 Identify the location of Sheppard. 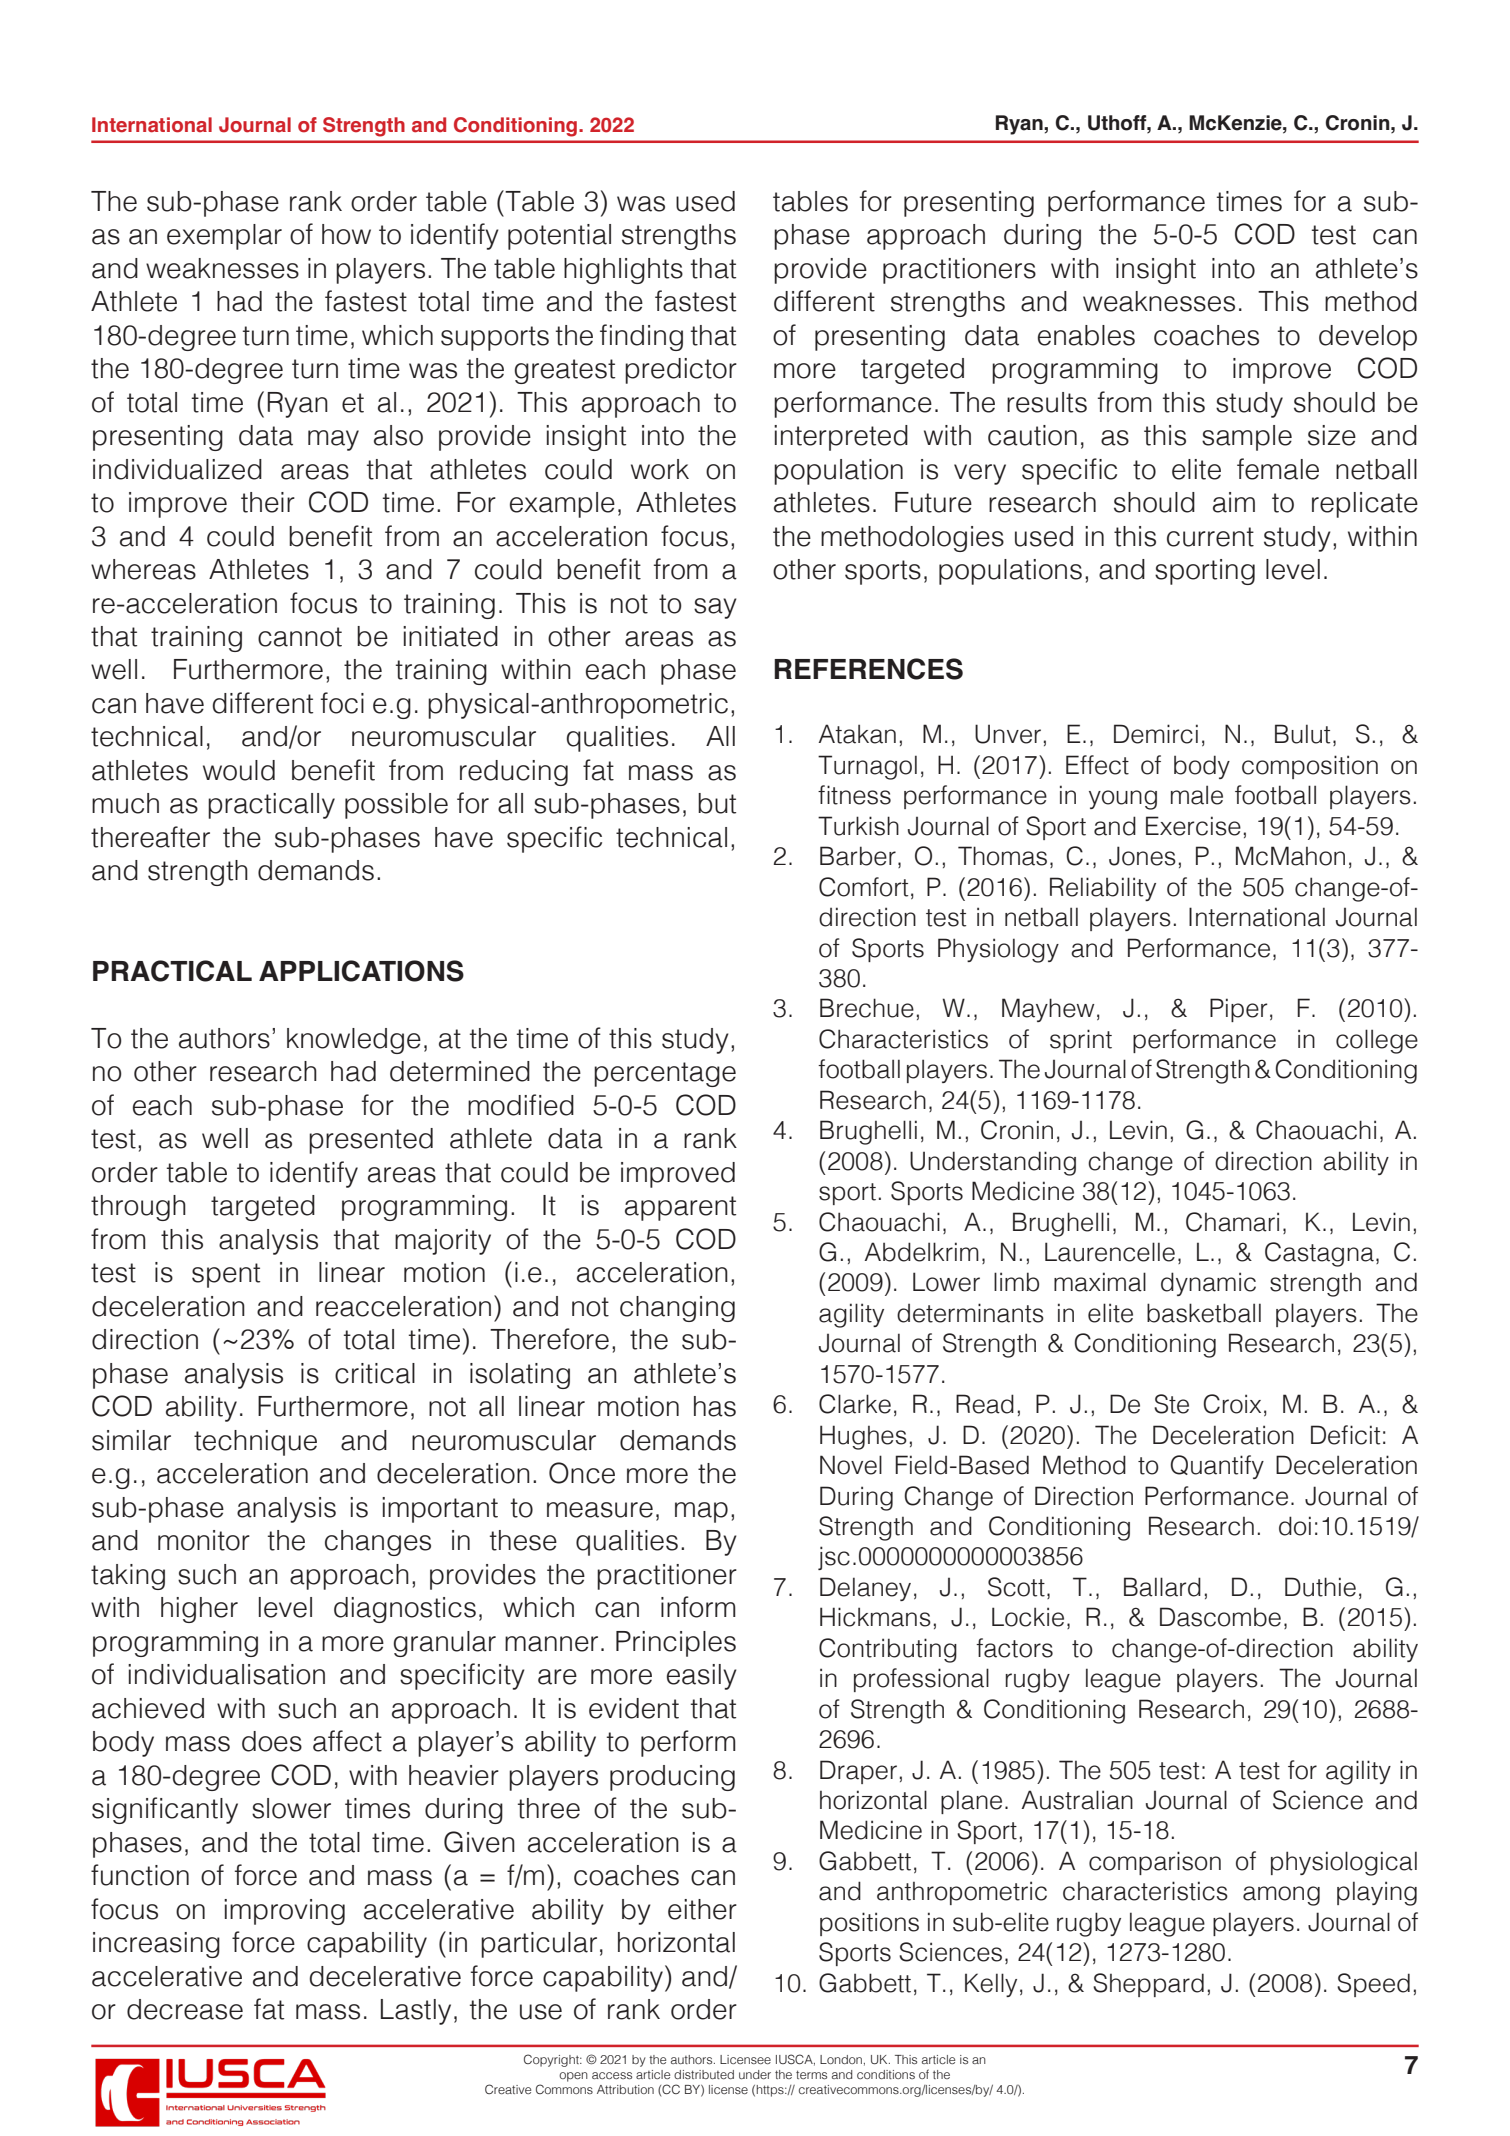
(1148, 1985).
